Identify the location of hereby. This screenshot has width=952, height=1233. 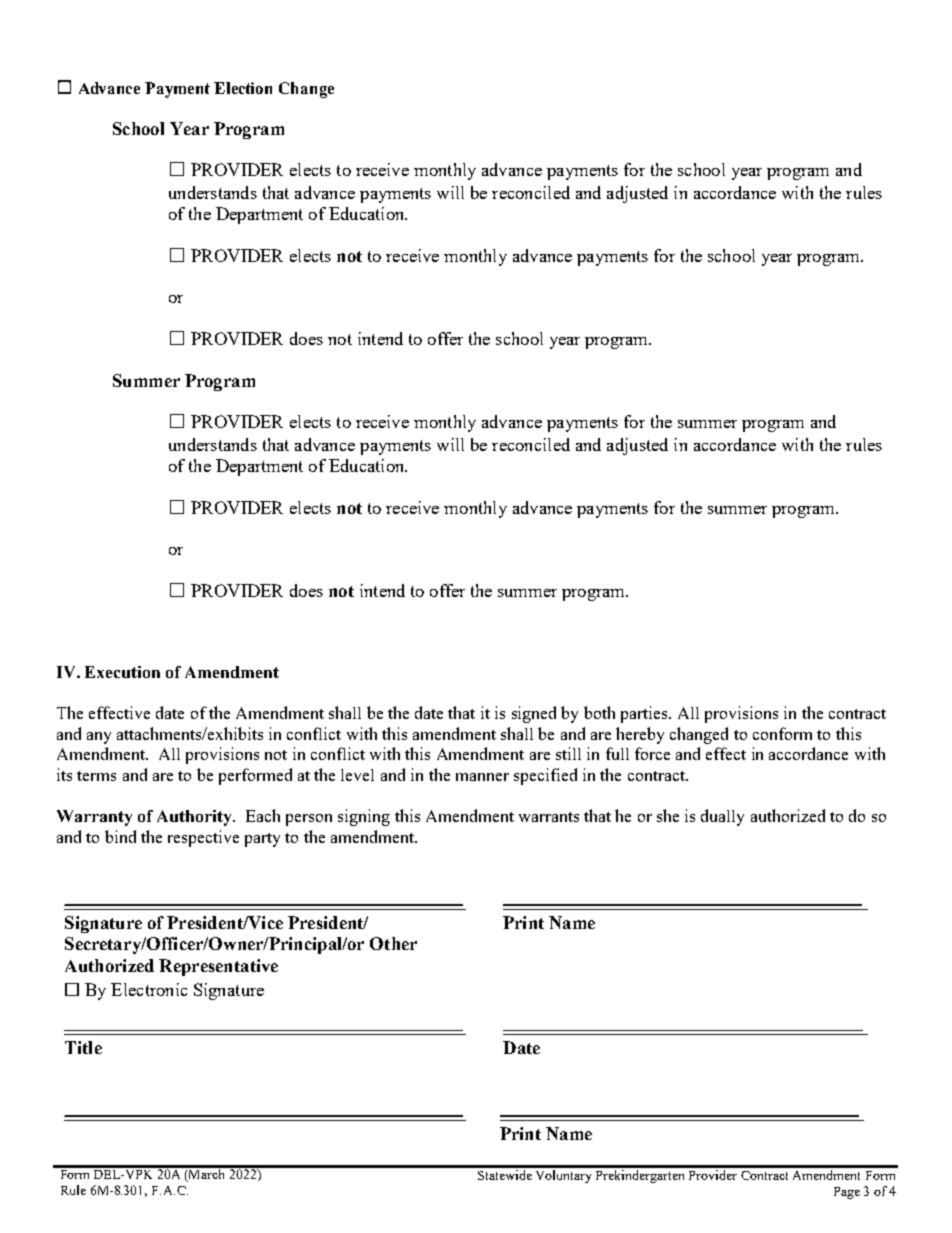
(640, 735).
